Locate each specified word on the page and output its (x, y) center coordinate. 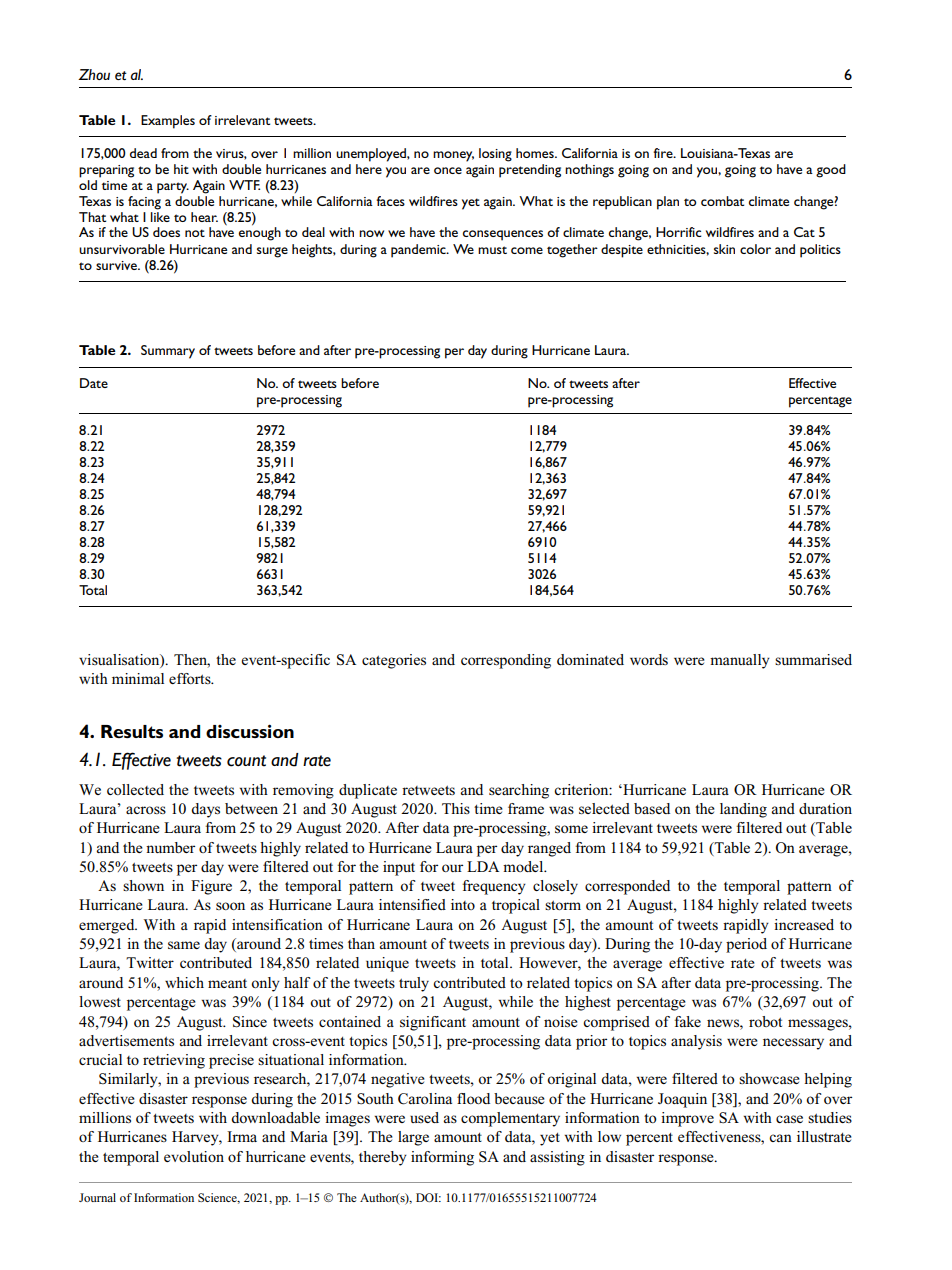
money (453, 156)
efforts (191, 678)
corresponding (506, 661)
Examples (168, 122)
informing (442, 1158)
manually (740, 661)
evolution (194, 1156)
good (831, 171)
